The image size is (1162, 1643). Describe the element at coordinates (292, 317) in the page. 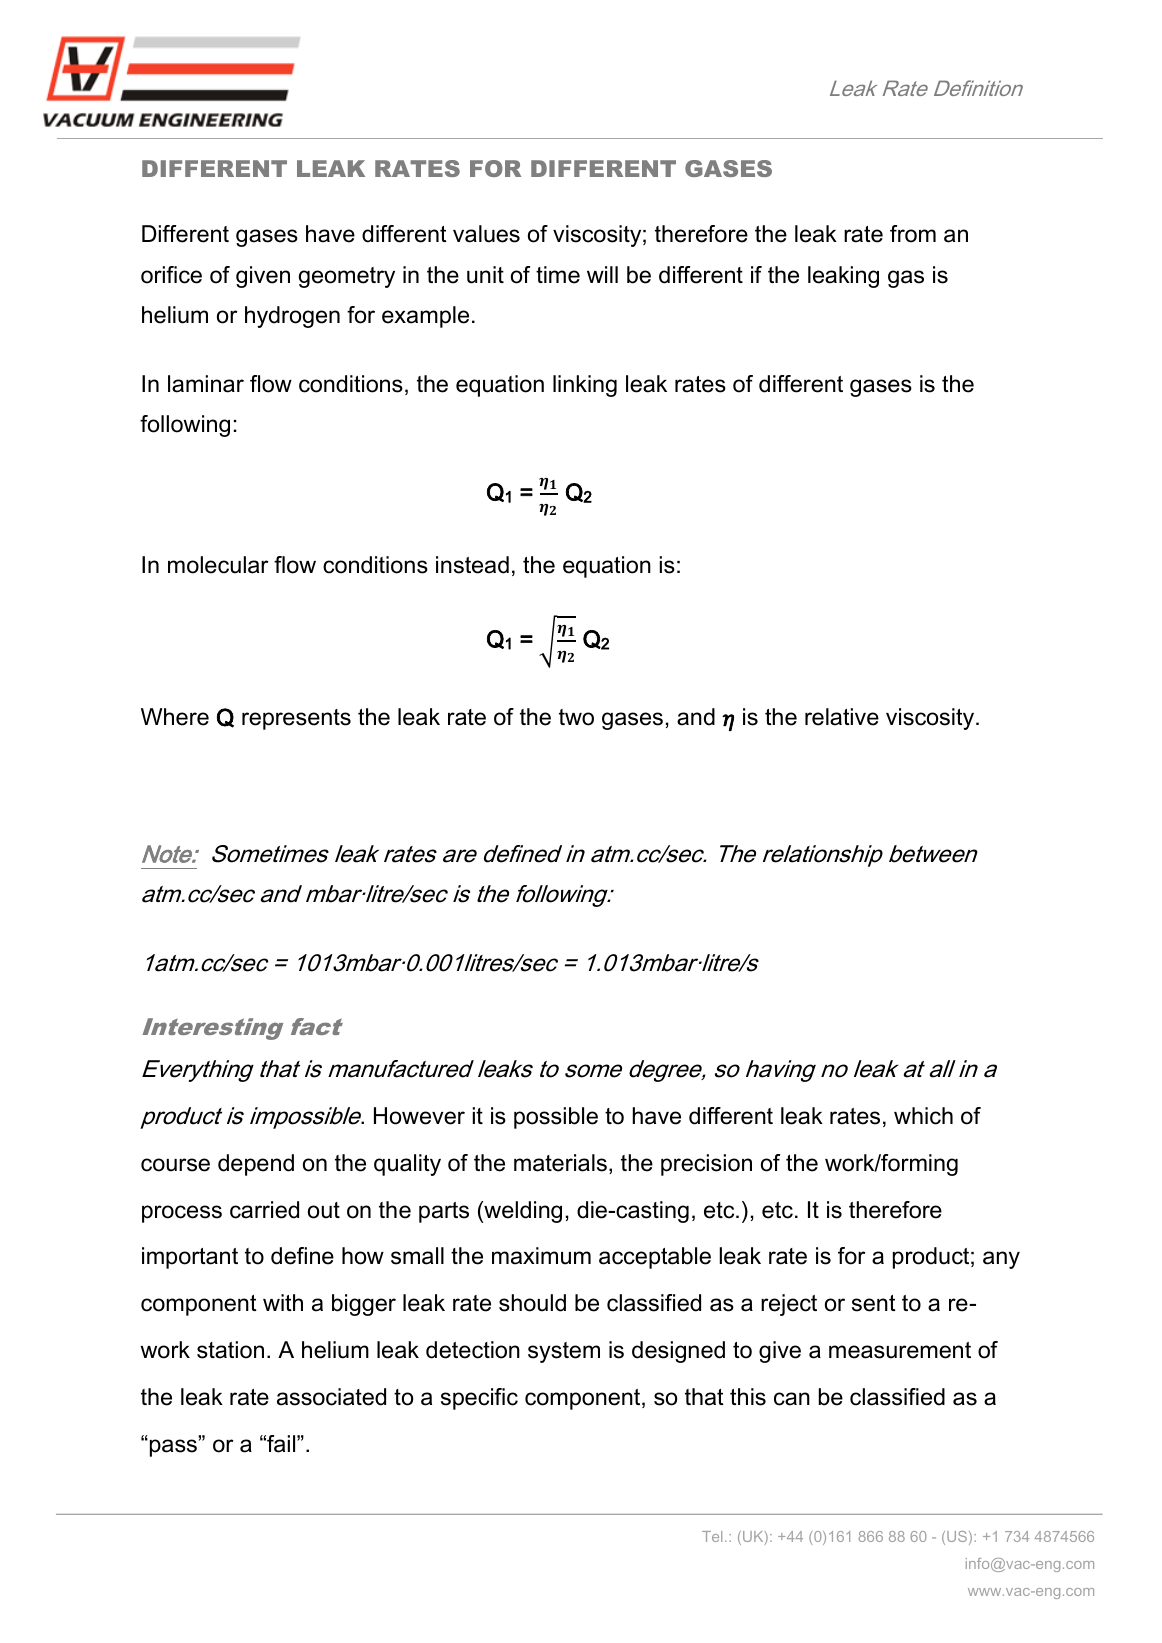

I see `hydrogen` at that location.
